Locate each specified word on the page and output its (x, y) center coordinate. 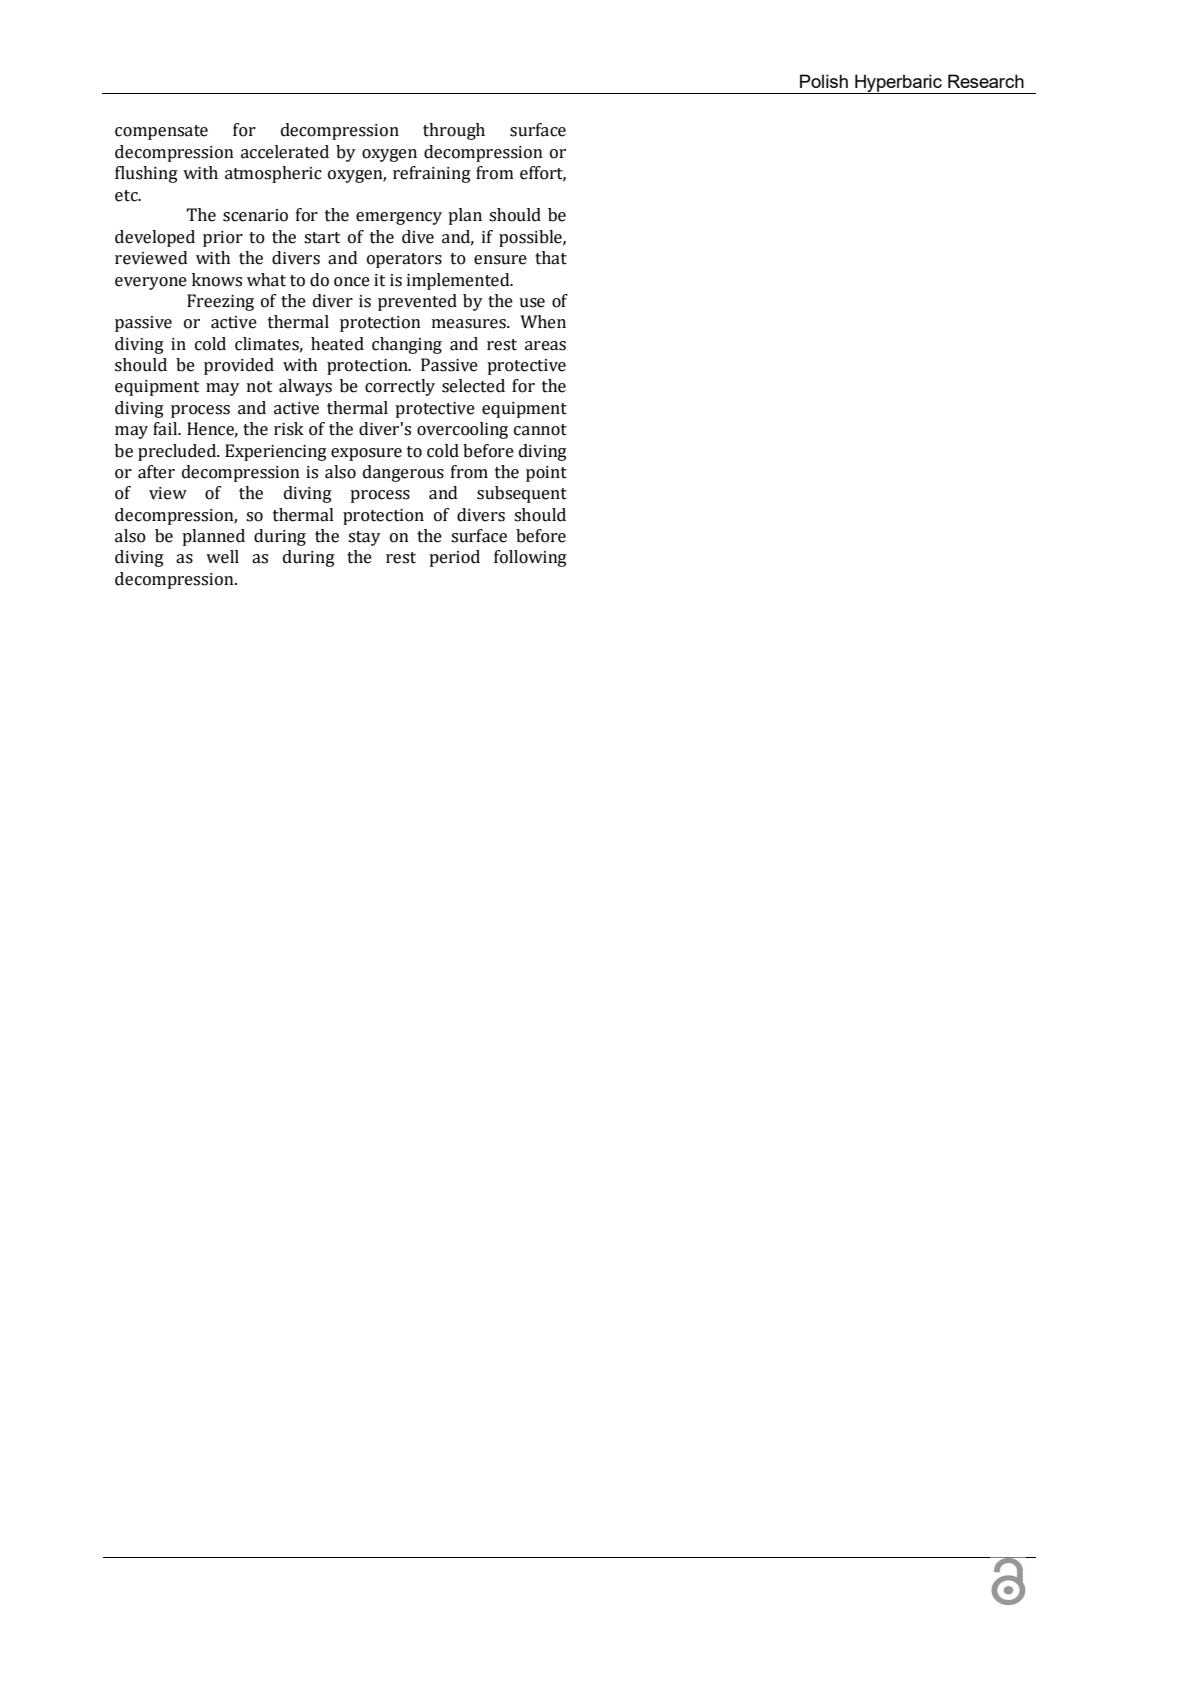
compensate (161, 132)
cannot (540, 430)
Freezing (220, 302)
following (530, 558)
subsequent (522, 494)
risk (289, 429)
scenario (255, 215)
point (546, 474)
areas (545, 346)
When (543, 322)
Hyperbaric (898, 84)
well (222, 557)
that (551, 258)
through (454, 131)
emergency (399, 218)
